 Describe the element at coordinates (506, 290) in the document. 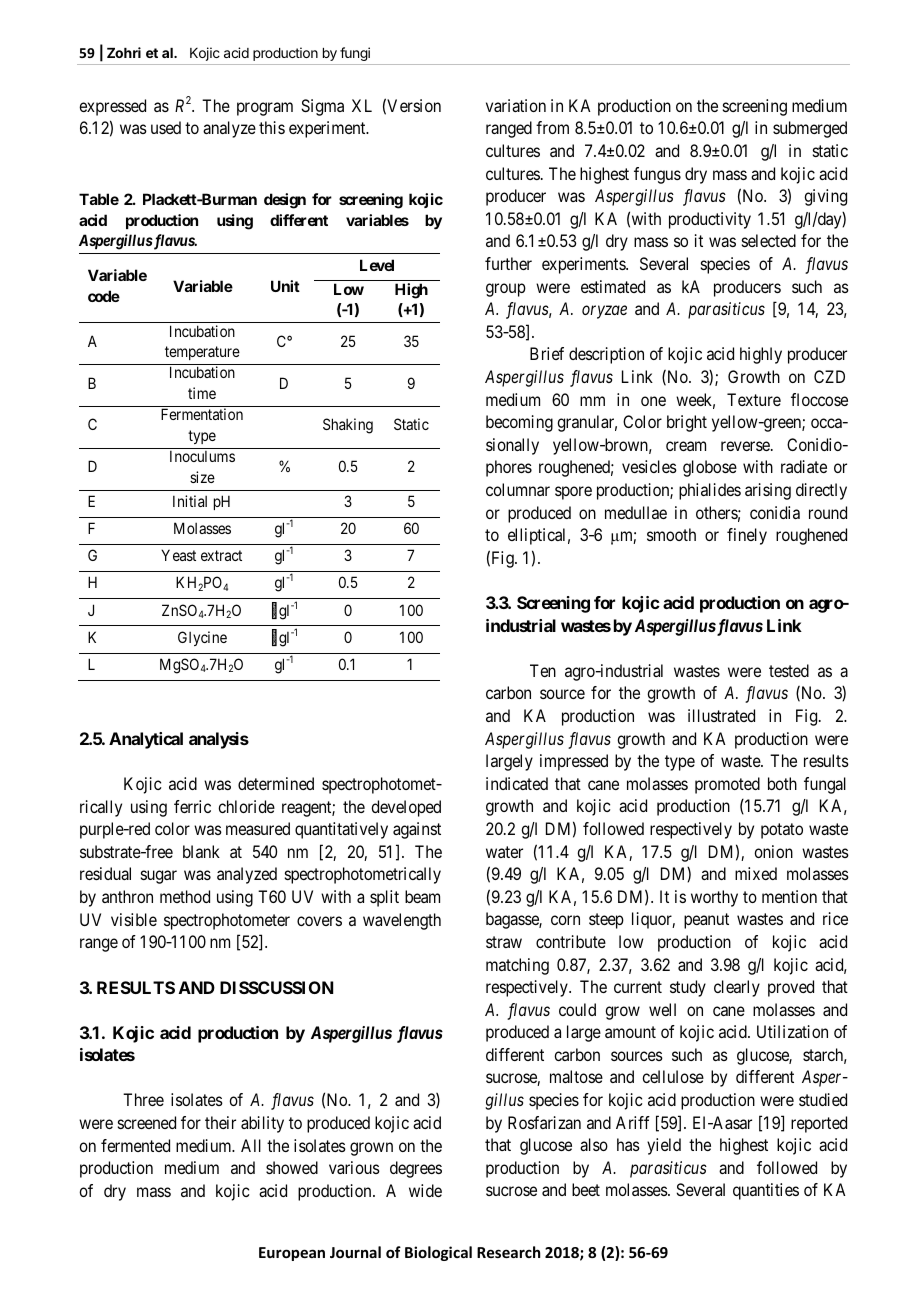

I see `group` at that location.
